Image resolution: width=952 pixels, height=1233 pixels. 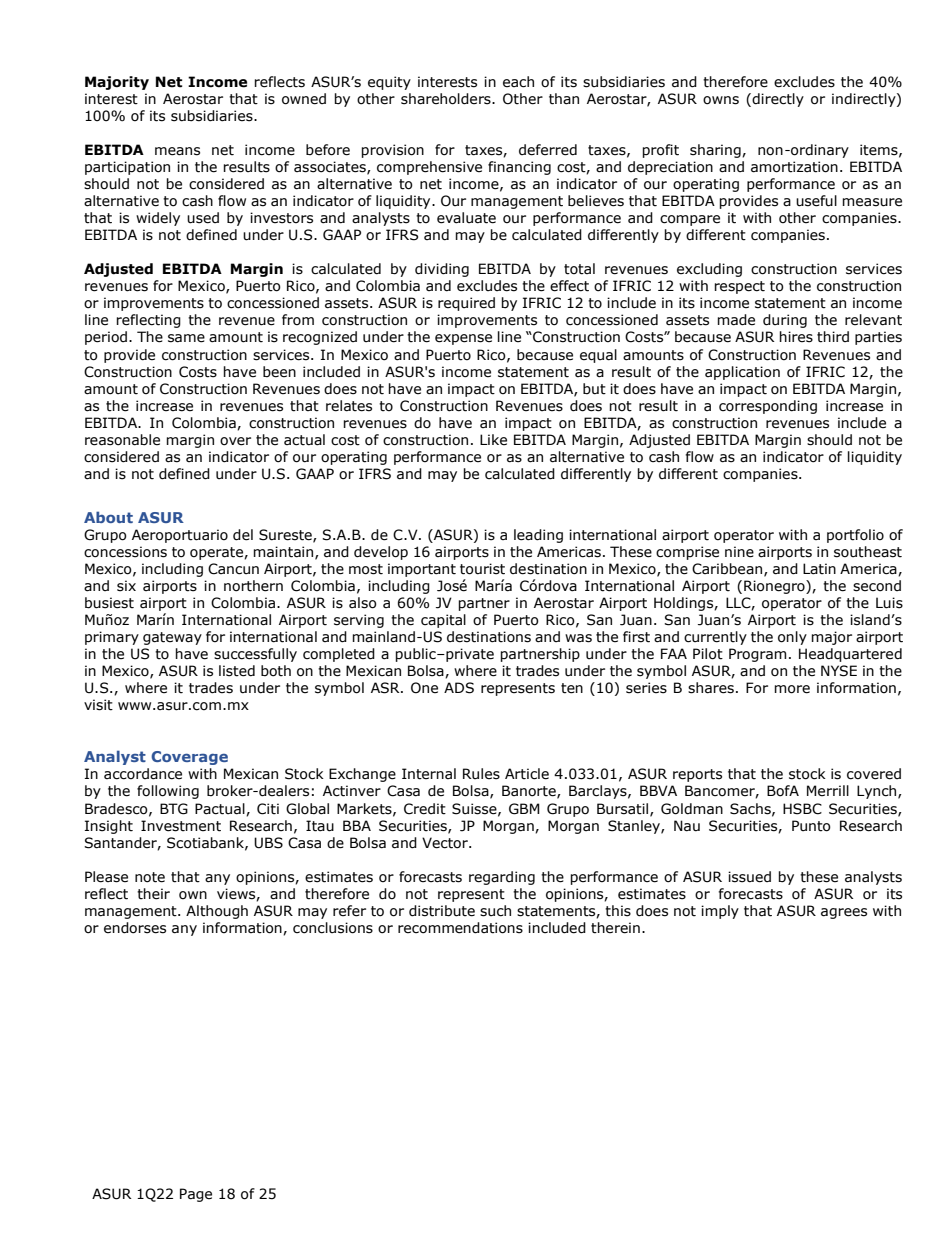 I want to click on Although, so click(x=217, y=912).
